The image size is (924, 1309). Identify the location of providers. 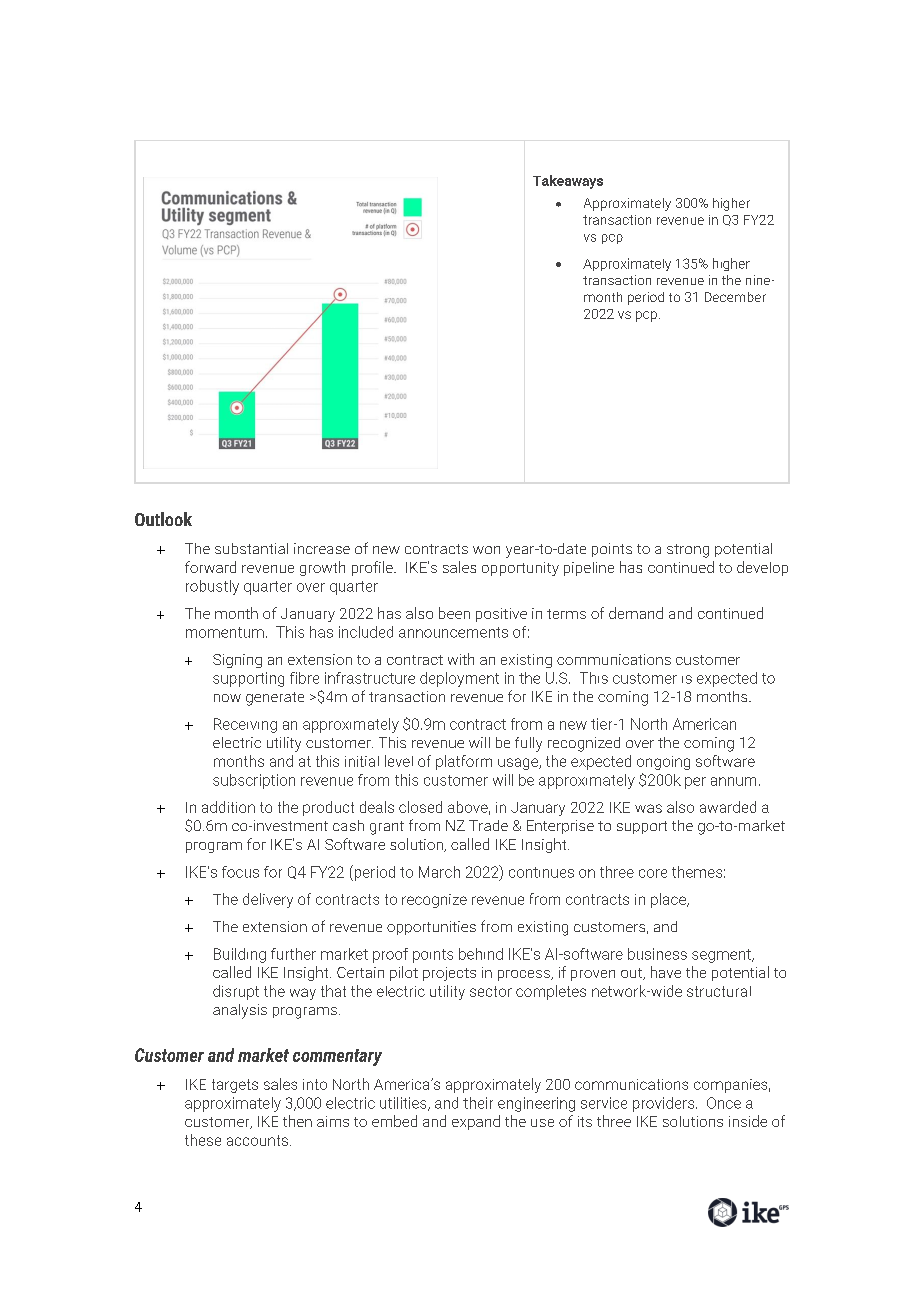
(665, 1104).
